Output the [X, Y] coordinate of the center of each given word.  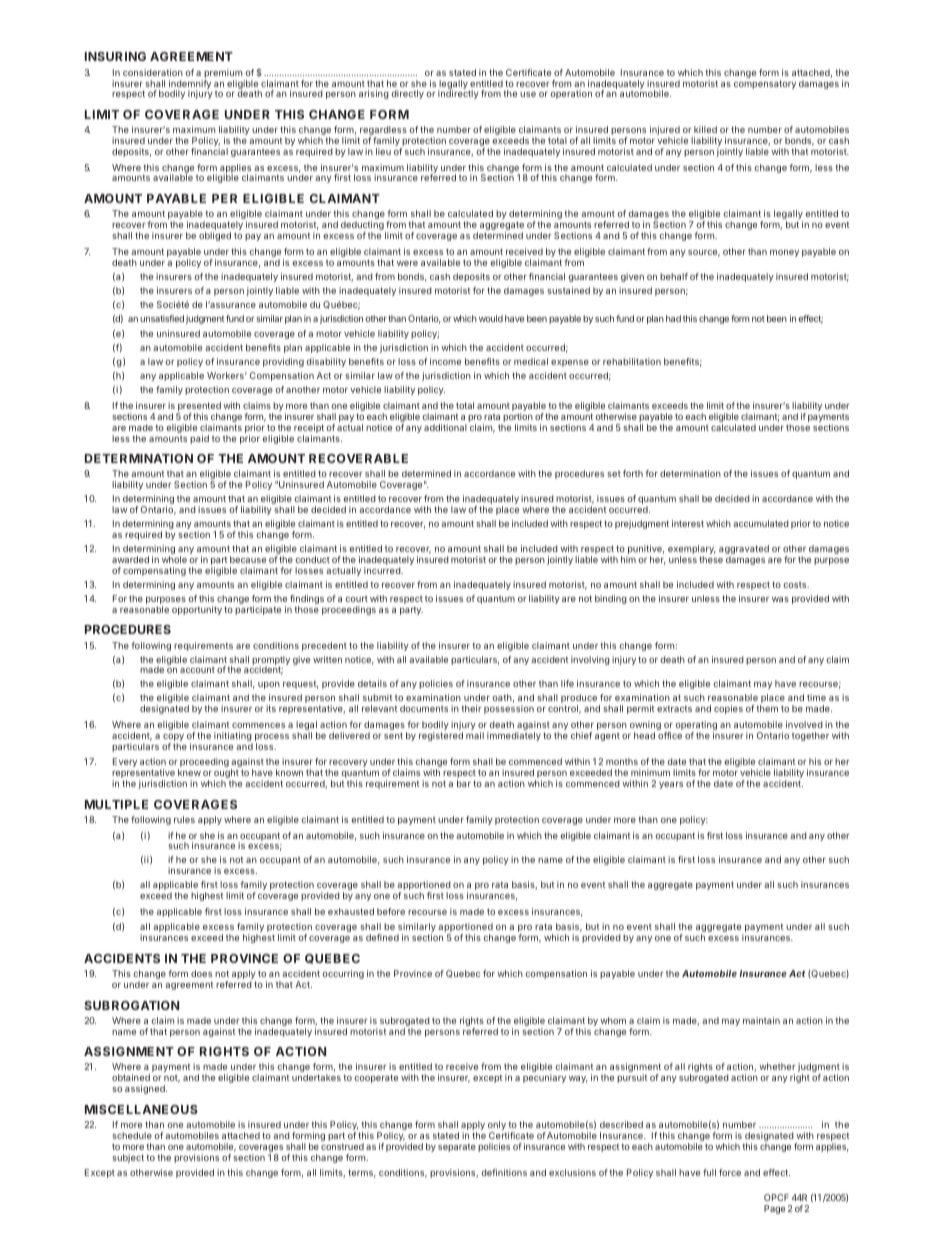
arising [374, 94]
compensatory [765, 84]
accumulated [761, 523]
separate [457, 1148]
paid [199, 439]
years [671, 785]
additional [445, 427]
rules [184, 819]
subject [128, 1158]
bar [464, 783]
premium [223, 75]
